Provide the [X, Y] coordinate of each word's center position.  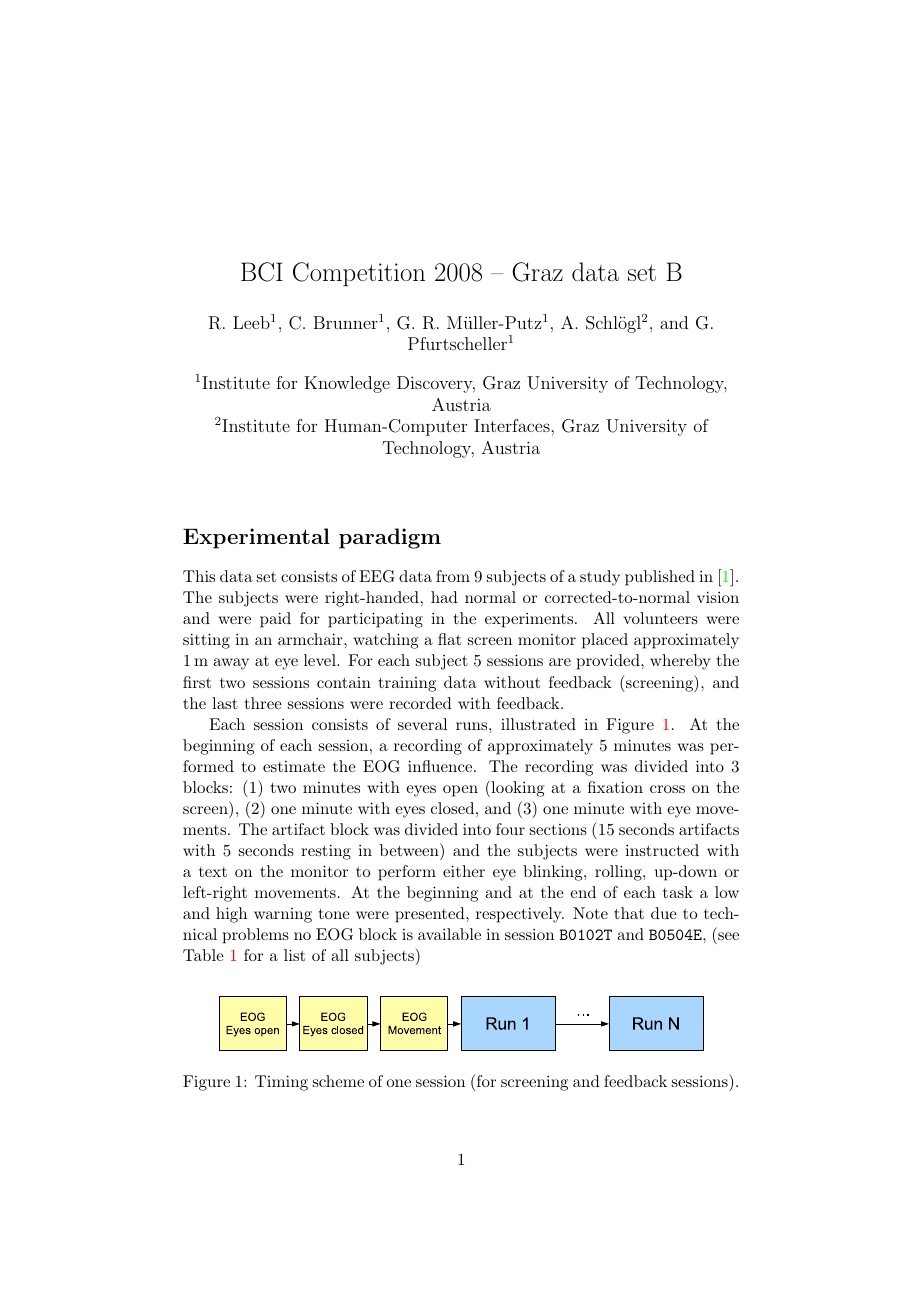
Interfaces [513, 425]
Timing [281, 1083]
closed [452, 808]
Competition [359, 274]
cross [667, 789]
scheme [338, 1081]
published [660, 578]
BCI [262, 272]
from [453, 576]
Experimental [256, 538]
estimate [294, 766]
